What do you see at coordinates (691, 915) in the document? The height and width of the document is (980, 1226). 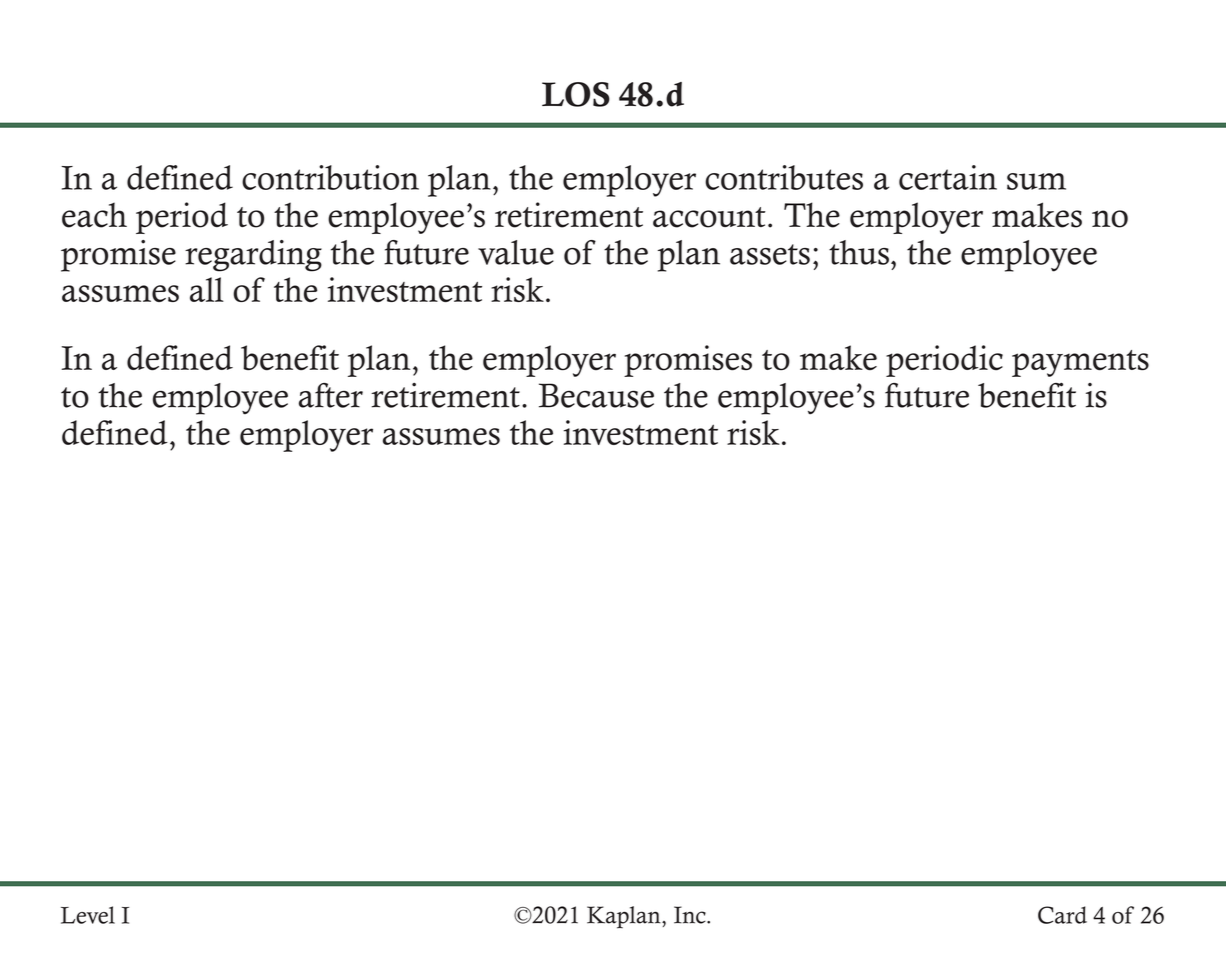 I see `Inc` at bounding box center [691, 915].
